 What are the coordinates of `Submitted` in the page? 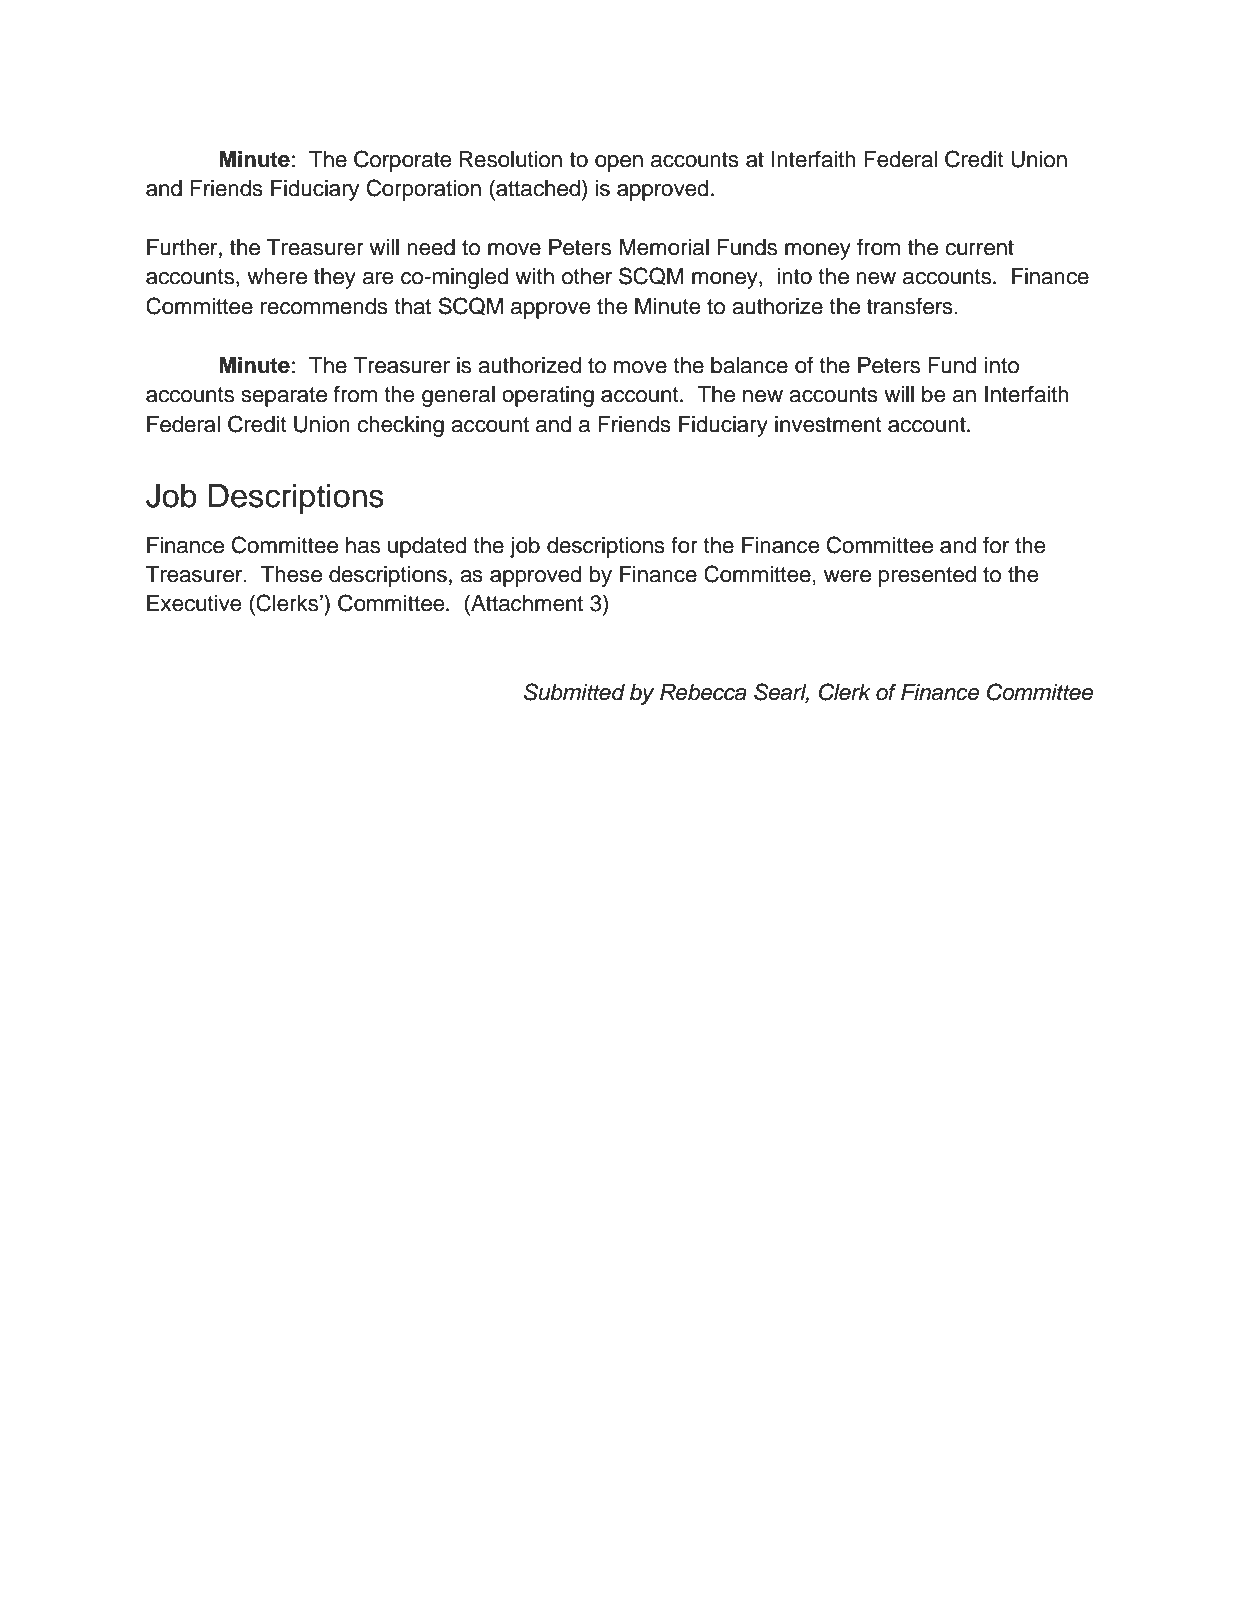 It's located at (574, 692).
